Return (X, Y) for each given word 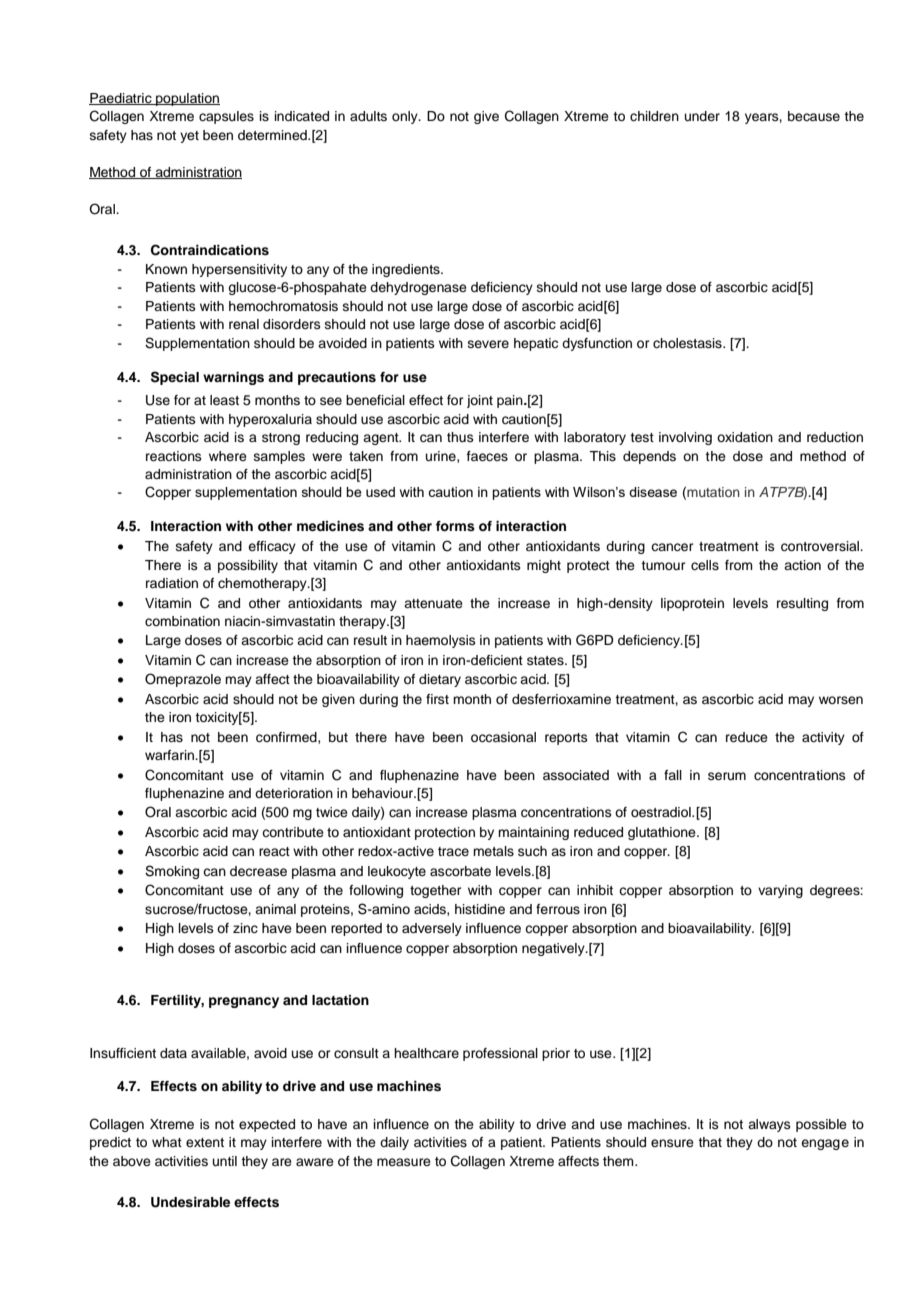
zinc (245, 928)
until (225, 1161)
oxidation (745, 437)
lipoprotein (692, 604)
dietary (440, 680)
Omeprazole (183, 680)
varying (780, 891)
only (406, 117)
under (702, 116)
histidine (480, 909)
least (224, 400)
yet (189, 137)
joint (480, 401)
